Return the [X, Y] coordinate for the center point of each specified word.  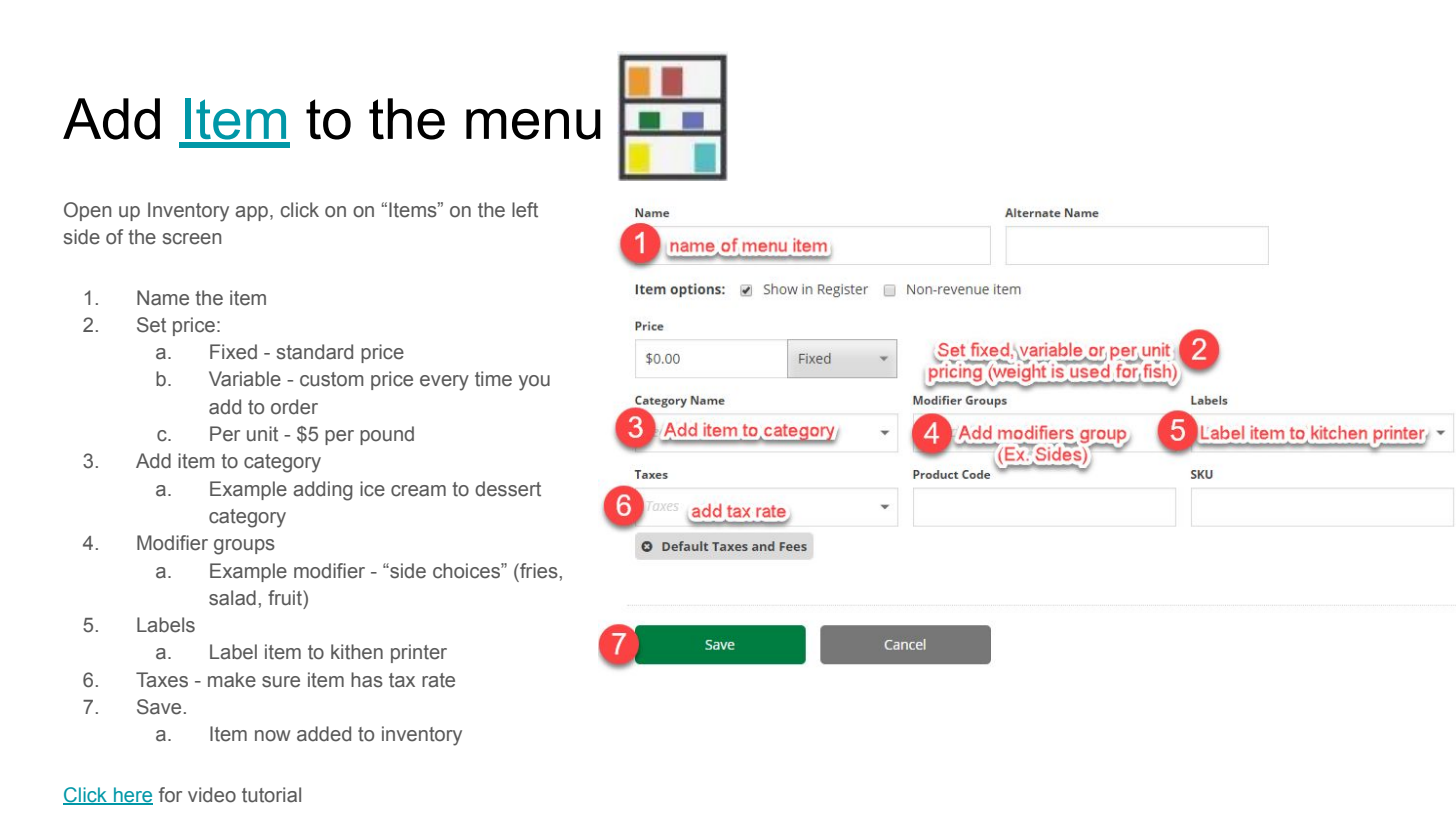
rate [438, 680]
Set [151, 325]
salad [232, 598]
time [493, 379]
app [253, 213]
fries [539, 571]
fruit [286, 598]
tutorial [271, 795]
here [132, 796]
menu [533, 124]
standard [314, 352]
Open [87, 211]
